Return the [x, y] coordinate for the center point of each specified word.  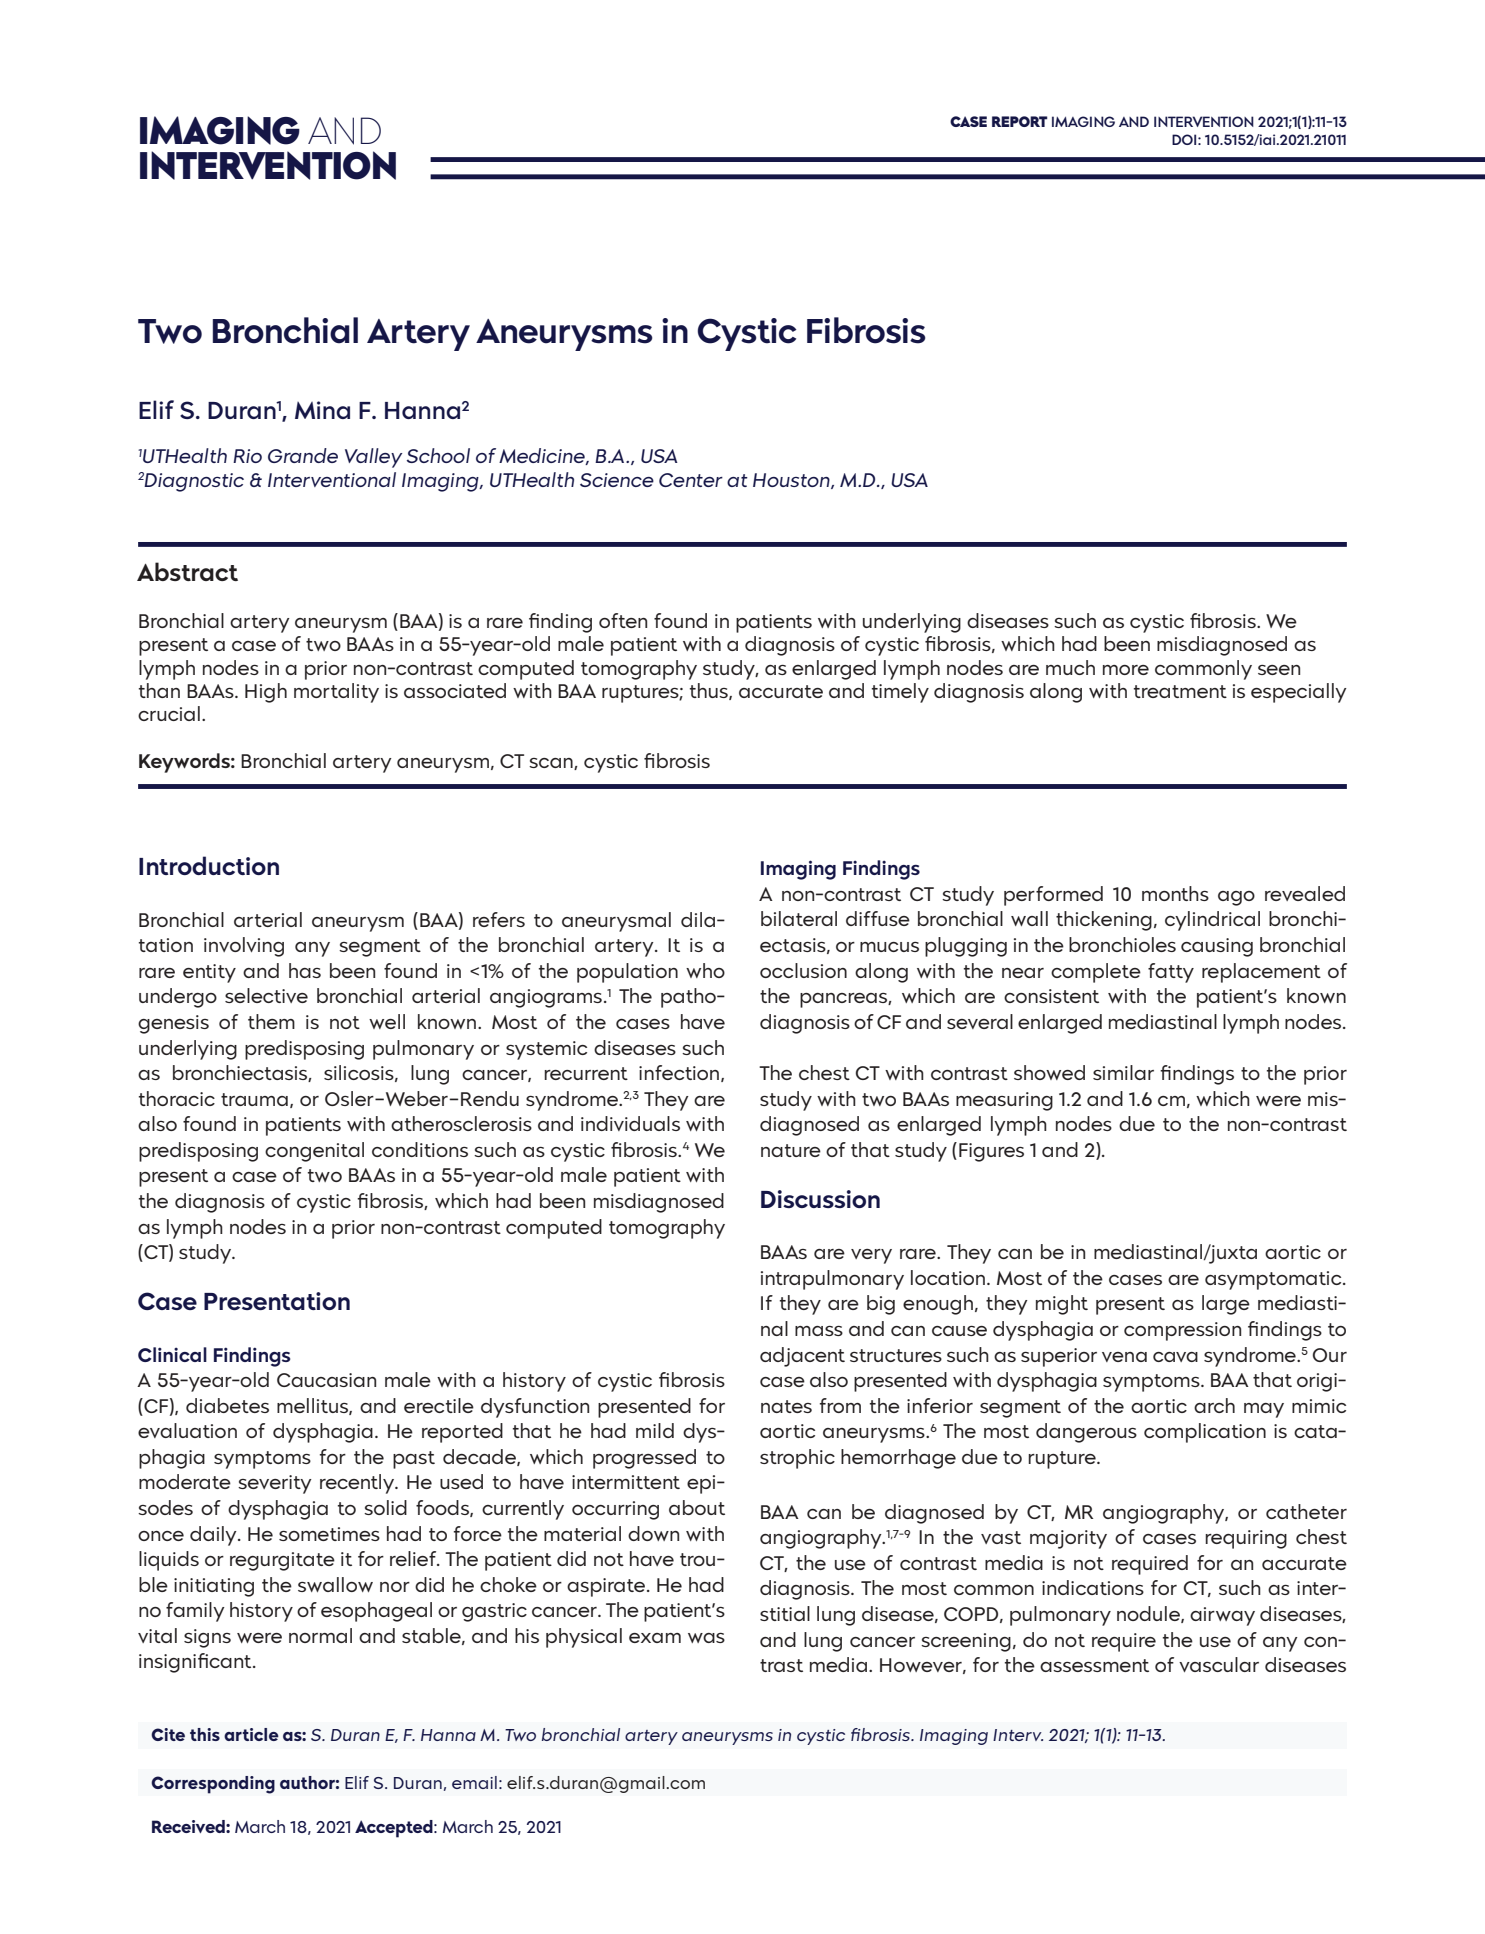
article [251, 1734]
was [706, 1638]
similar [1123, 1072]
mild [655, 1430]
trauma [254, 1099]
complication [1205, 1433]
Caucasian [326, 1380]
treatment [1180, 691]
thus [710, 691]
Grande [303, 455]
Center [691, 480]
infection [680, 1073]
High [266, 693]
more [1126, 670]
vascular [1219, 1664]
